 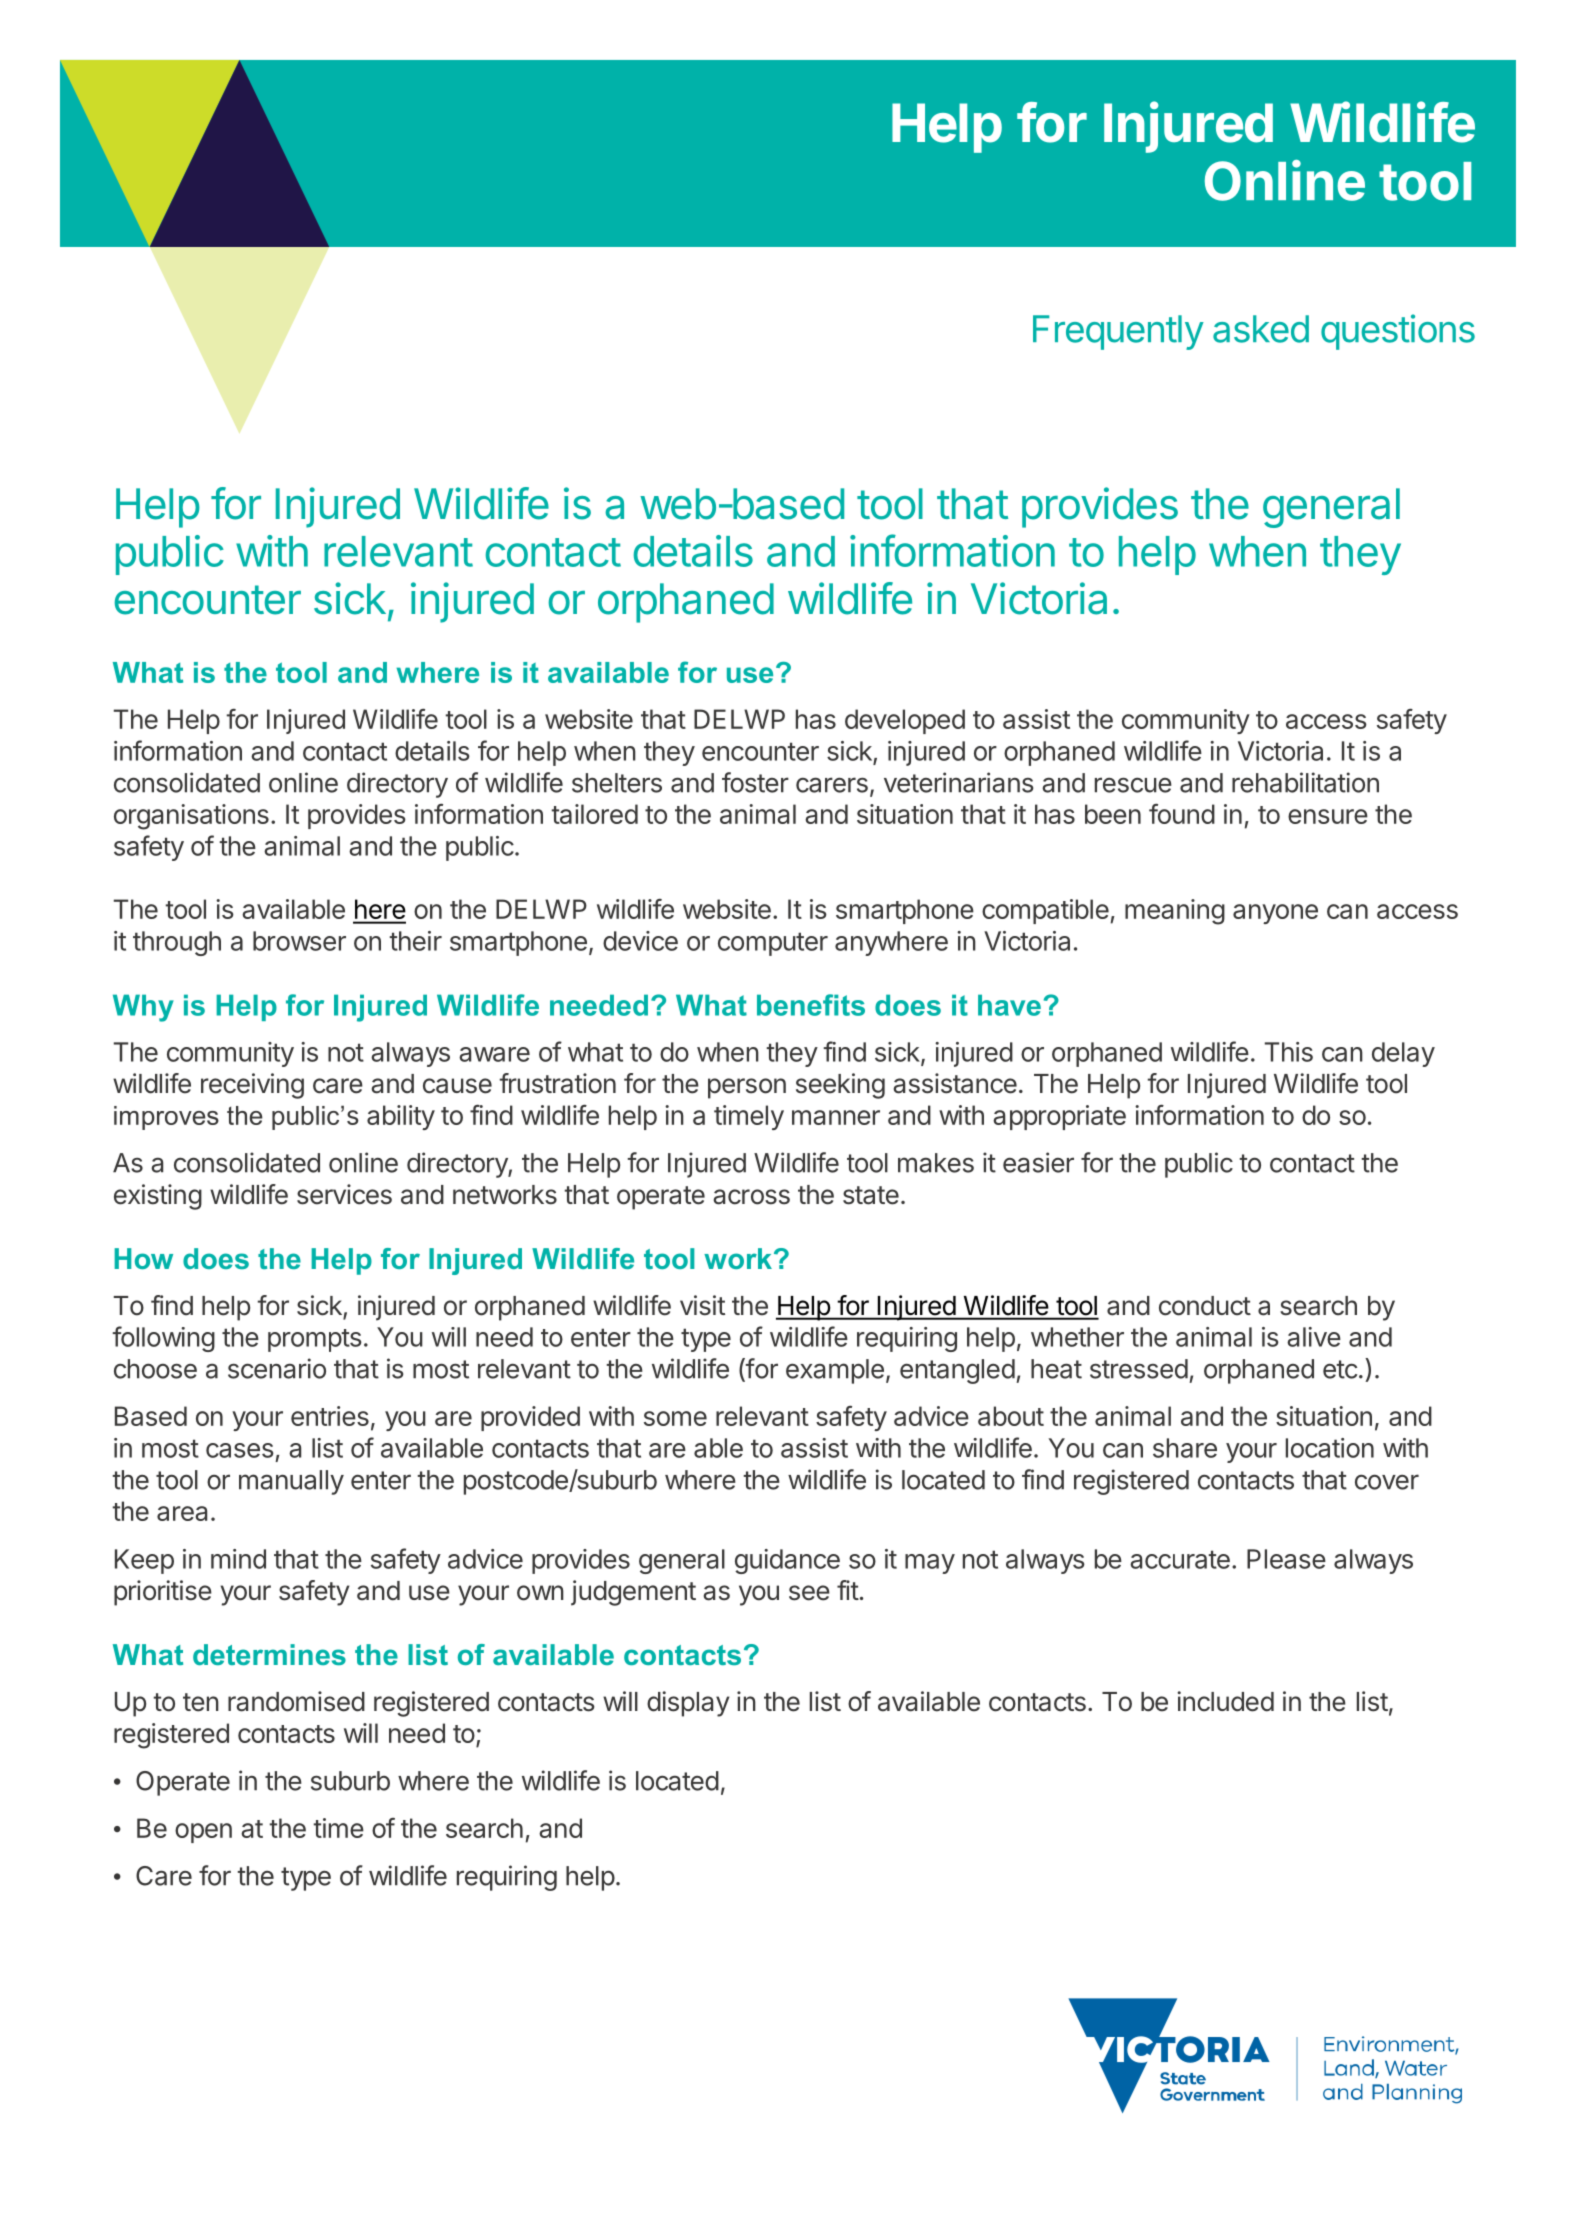 I want to click on conduct, so click(x=1205, y=1306).
